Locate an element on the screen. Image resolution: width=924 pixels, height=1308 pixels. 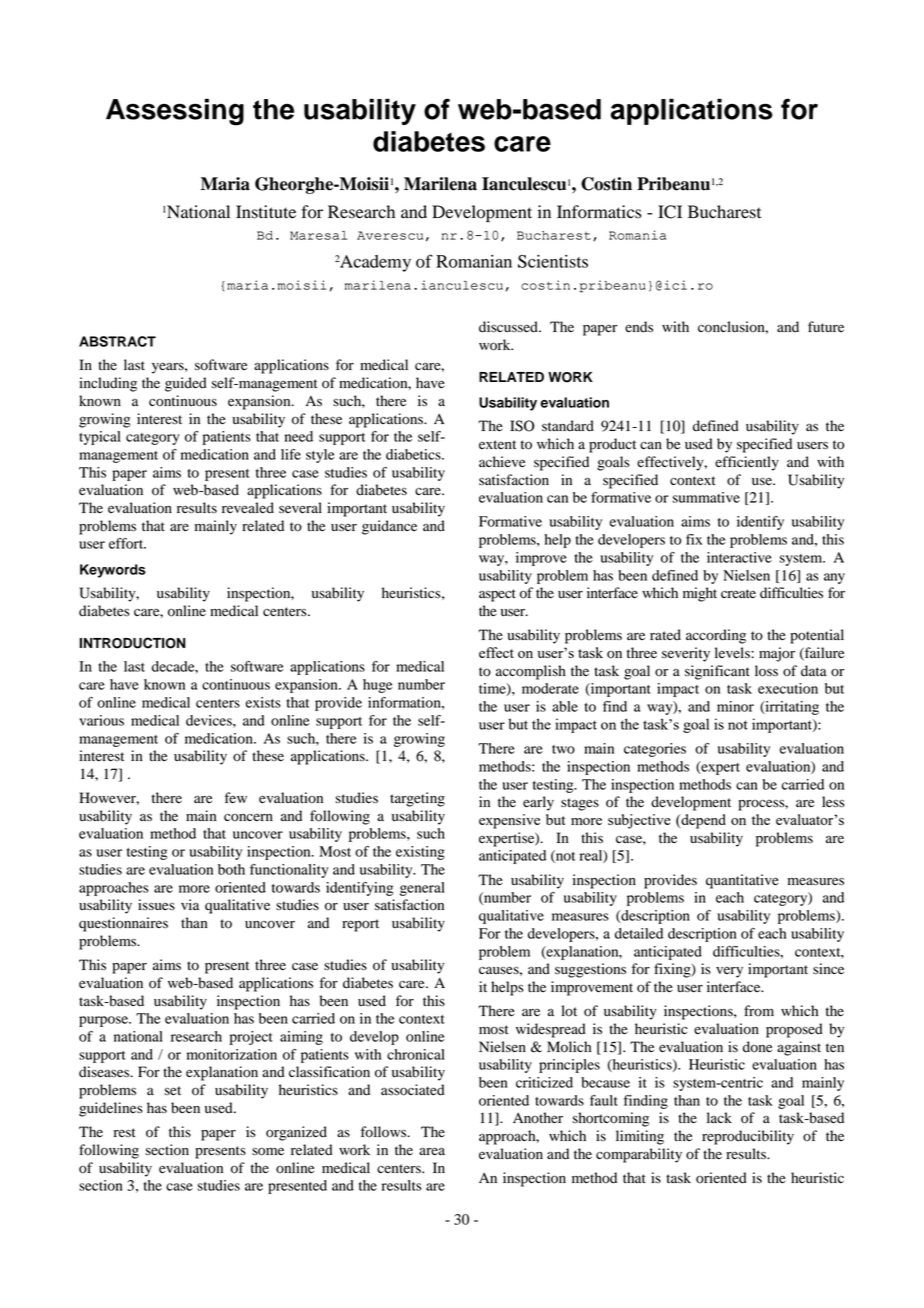
Informatics is located at coordinates (599, 212).
